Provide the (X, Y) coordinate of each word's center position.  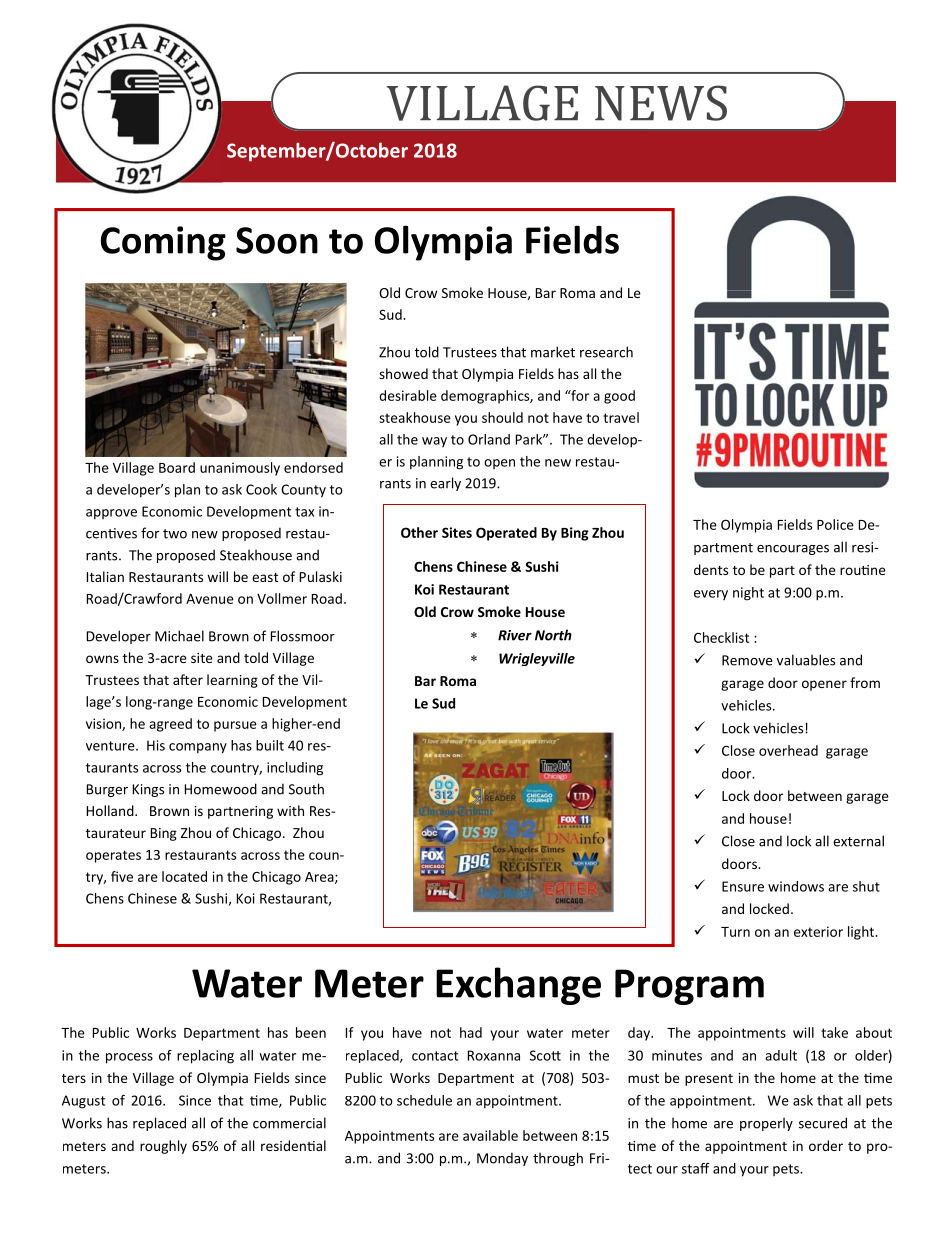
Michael (179, 636)
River (515, 635)
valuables (806, 660)
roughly (163, 1147)
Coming (163, 243)
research (606, 352)
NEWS (661, 103)
